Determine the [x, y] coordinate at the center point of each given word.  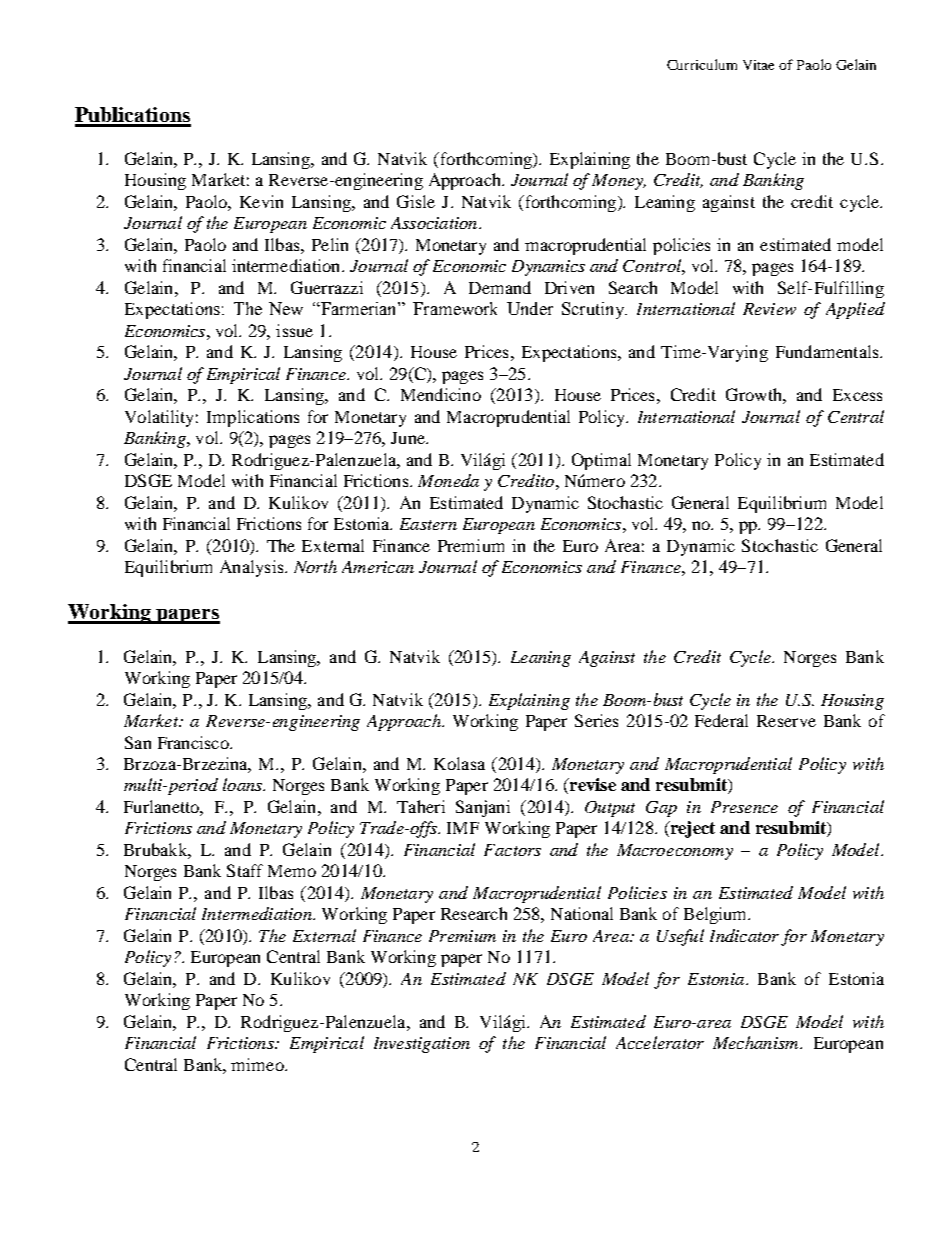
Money [619, 182]
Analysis [253, 568]
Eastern [428, 524]
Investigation [422, 1045]
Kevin [261, 201]
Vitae [758, 65]
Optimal [601, 461]
